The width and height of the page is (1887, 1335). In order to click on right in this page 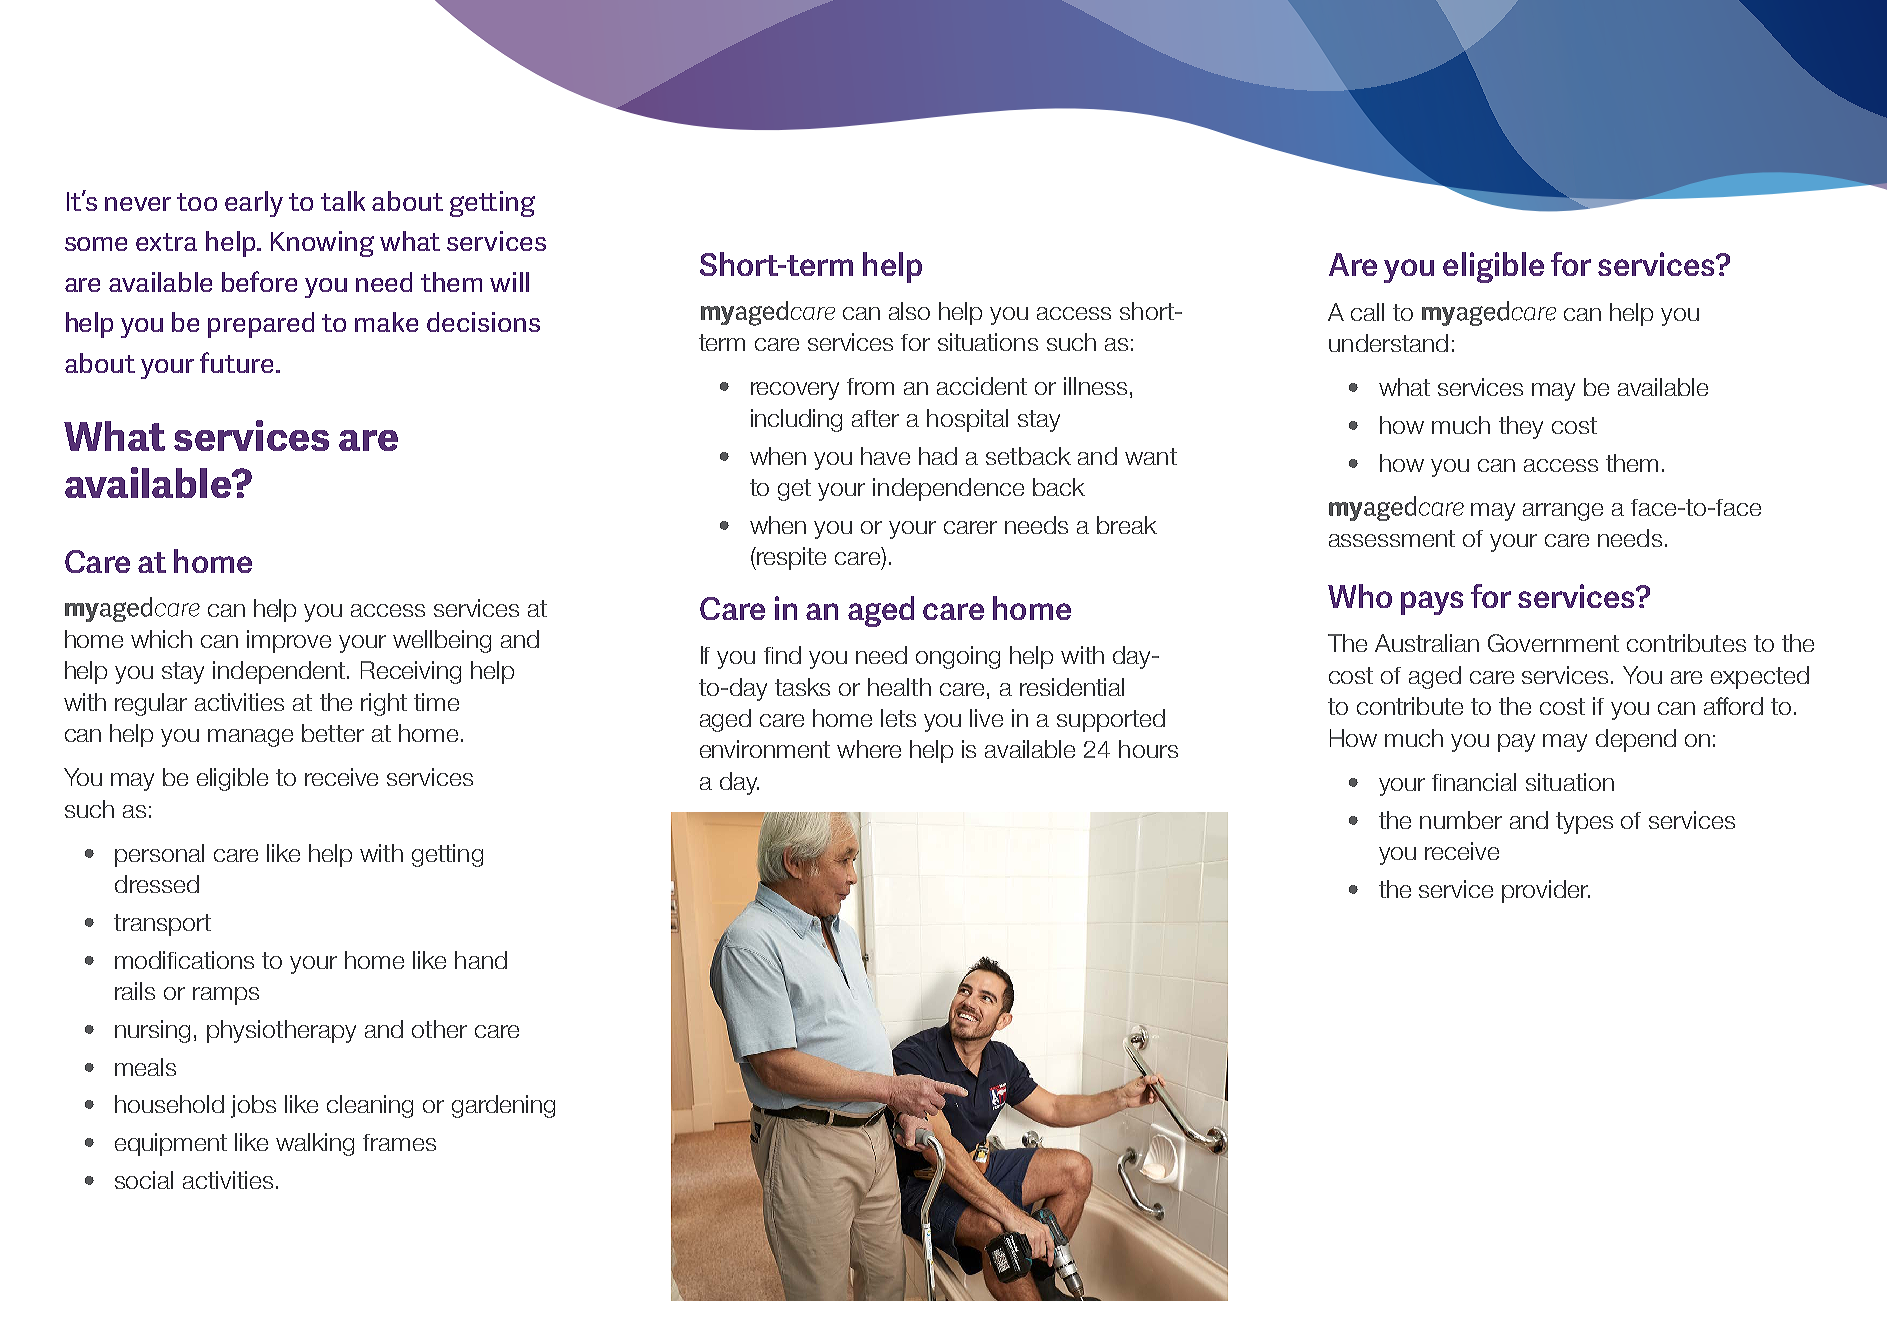, I will do `click(384, 704)`.
